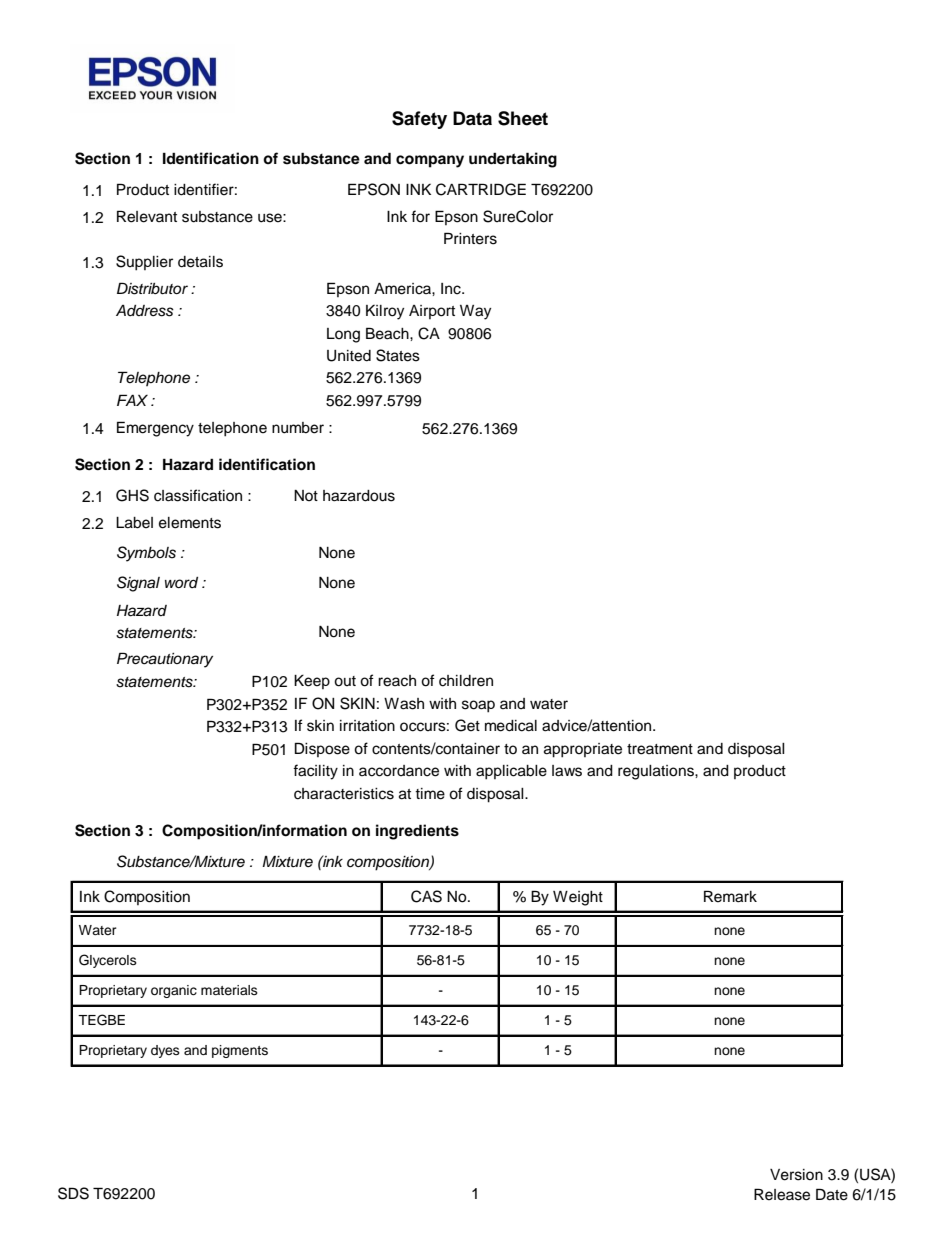 The width and height of the document is (952, 1233). What do you see at coordinates (430, 161) in the document?
I see `company` at bounding box center [430, 161].
